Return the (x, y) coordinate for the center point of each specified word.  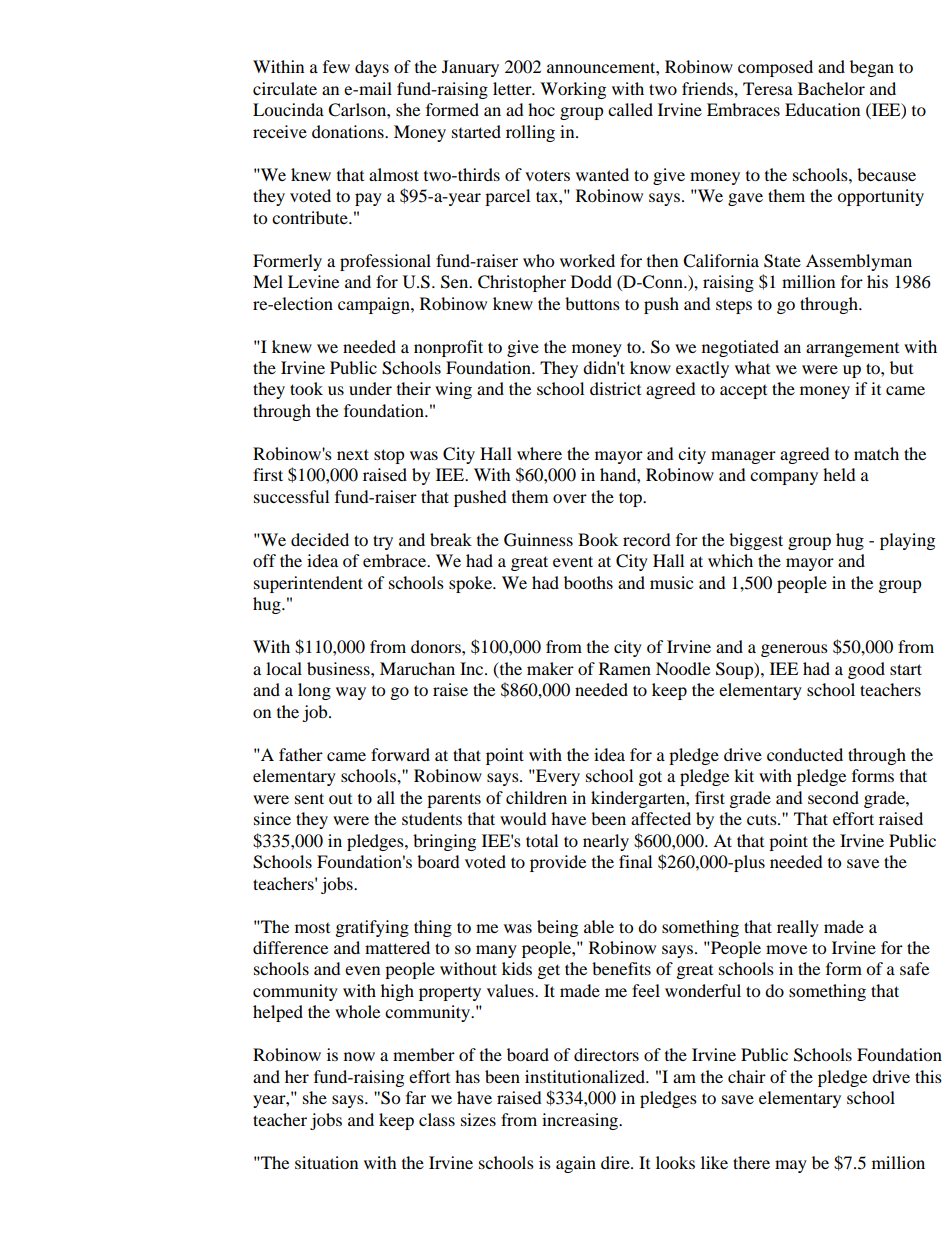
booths (588, 582)
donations (349, 131)
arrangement (852, 350)
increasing (581, 1121)
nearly (606, 842)
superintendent (308, 584)
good (866, 670)
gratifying (372, 928)
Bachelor (831, 88)
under (370, 388)
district (615, 388)
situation (326, 1162)
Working (573, 90)
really (798, 928)
